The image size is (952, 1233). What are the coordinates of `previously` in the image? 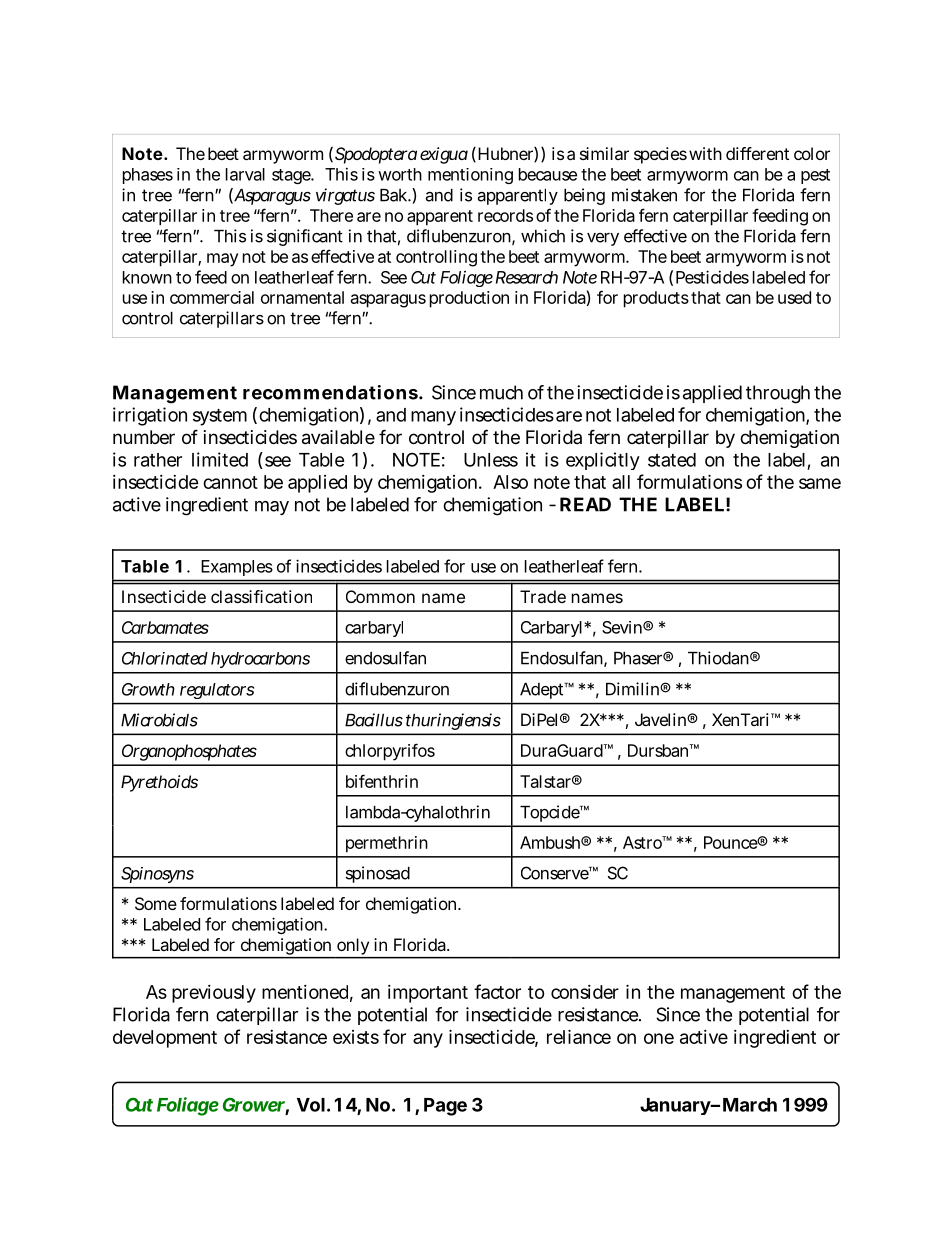 It's located at (214, 994).
